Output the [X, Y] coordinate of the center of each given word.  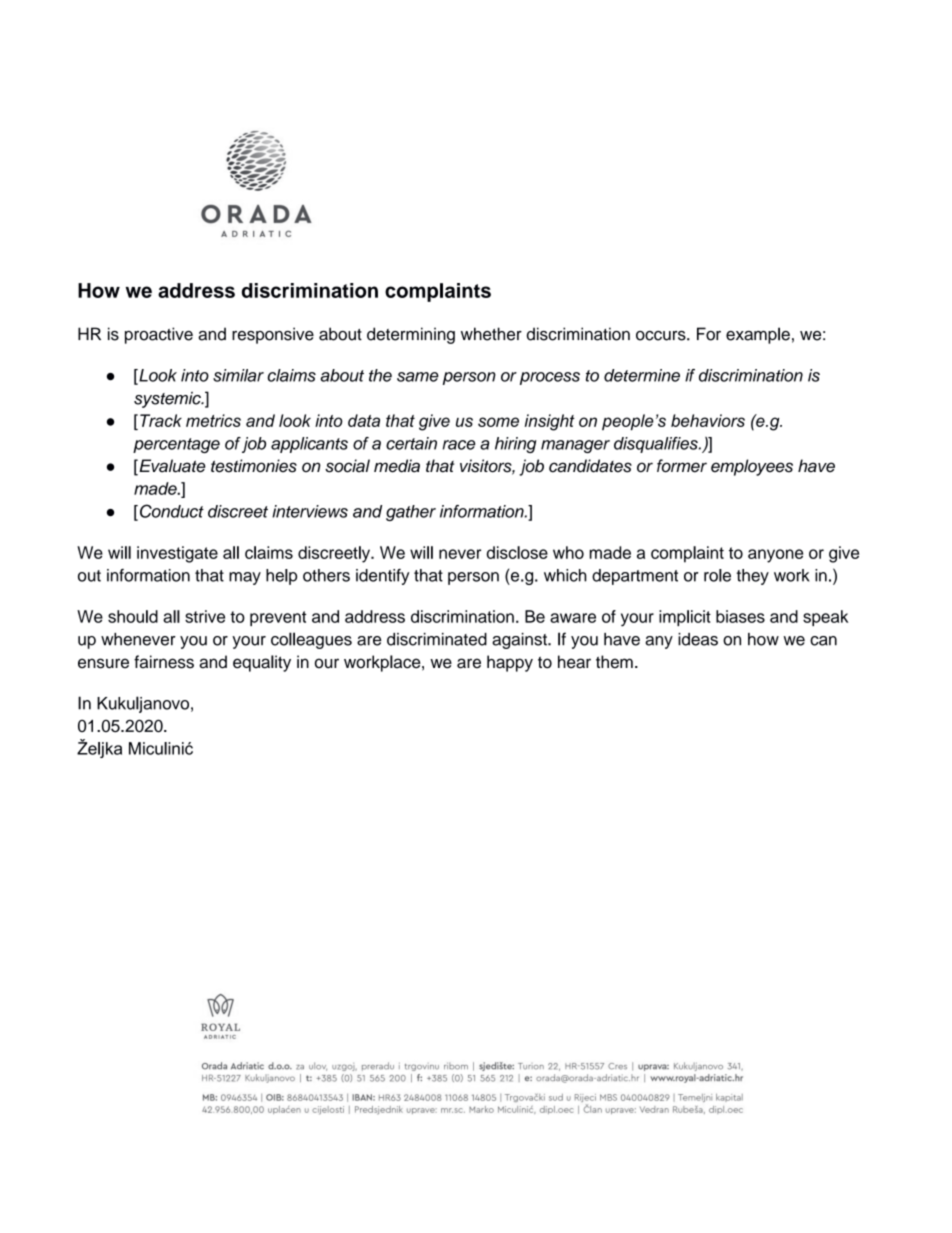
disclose [517, 552]
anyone [775, 556]
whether [491, 334]
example [758, 335]
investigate [177, 554]
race [459, 445]
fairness [164, 662]
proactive [159, 335]
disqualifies [657, 445]
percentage [176, 445]
